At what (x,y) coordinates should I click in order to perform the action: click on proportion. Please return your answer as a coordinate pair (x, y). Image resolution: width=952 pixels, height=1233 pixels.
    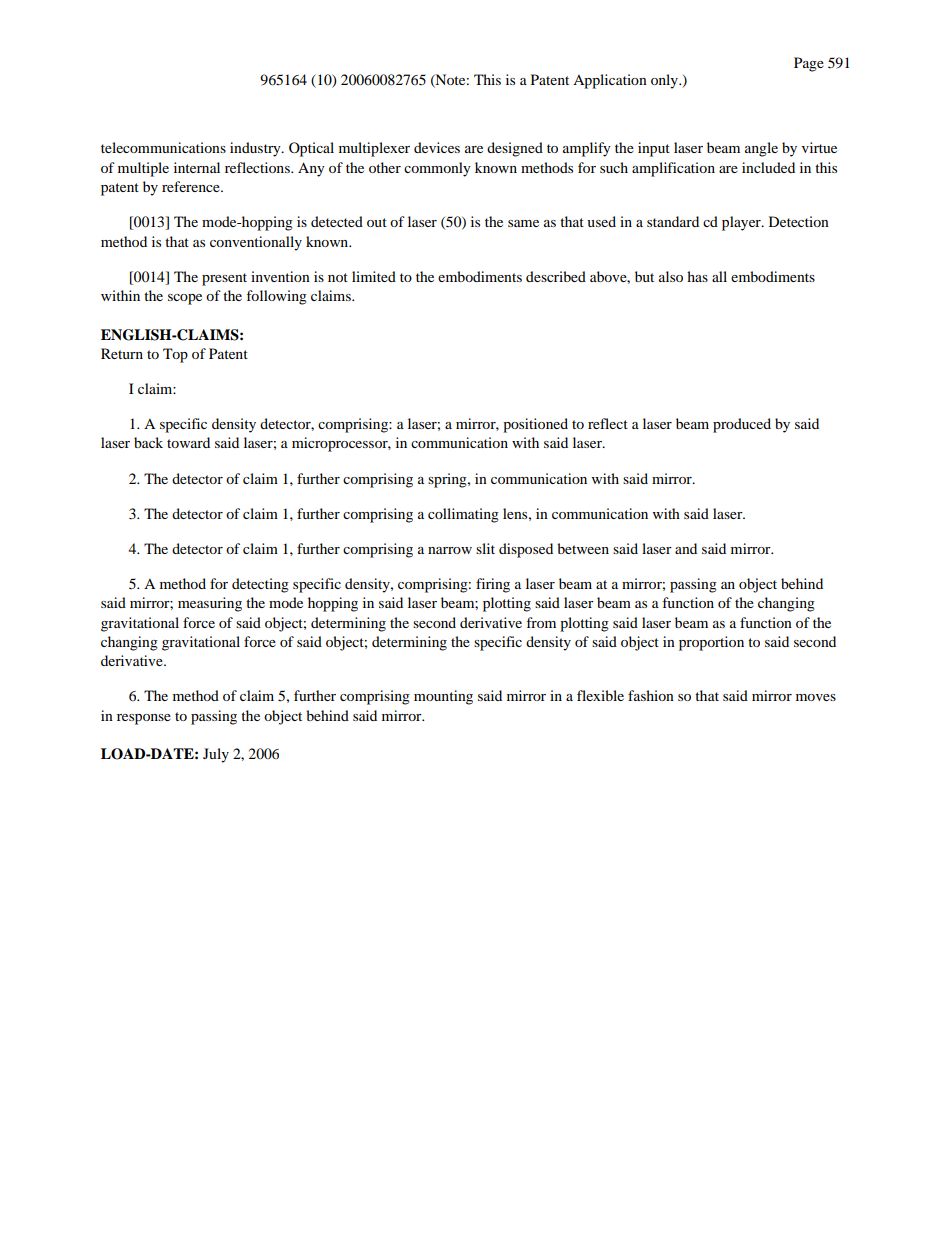
    Looking at the image, I should click on (711, 643).
